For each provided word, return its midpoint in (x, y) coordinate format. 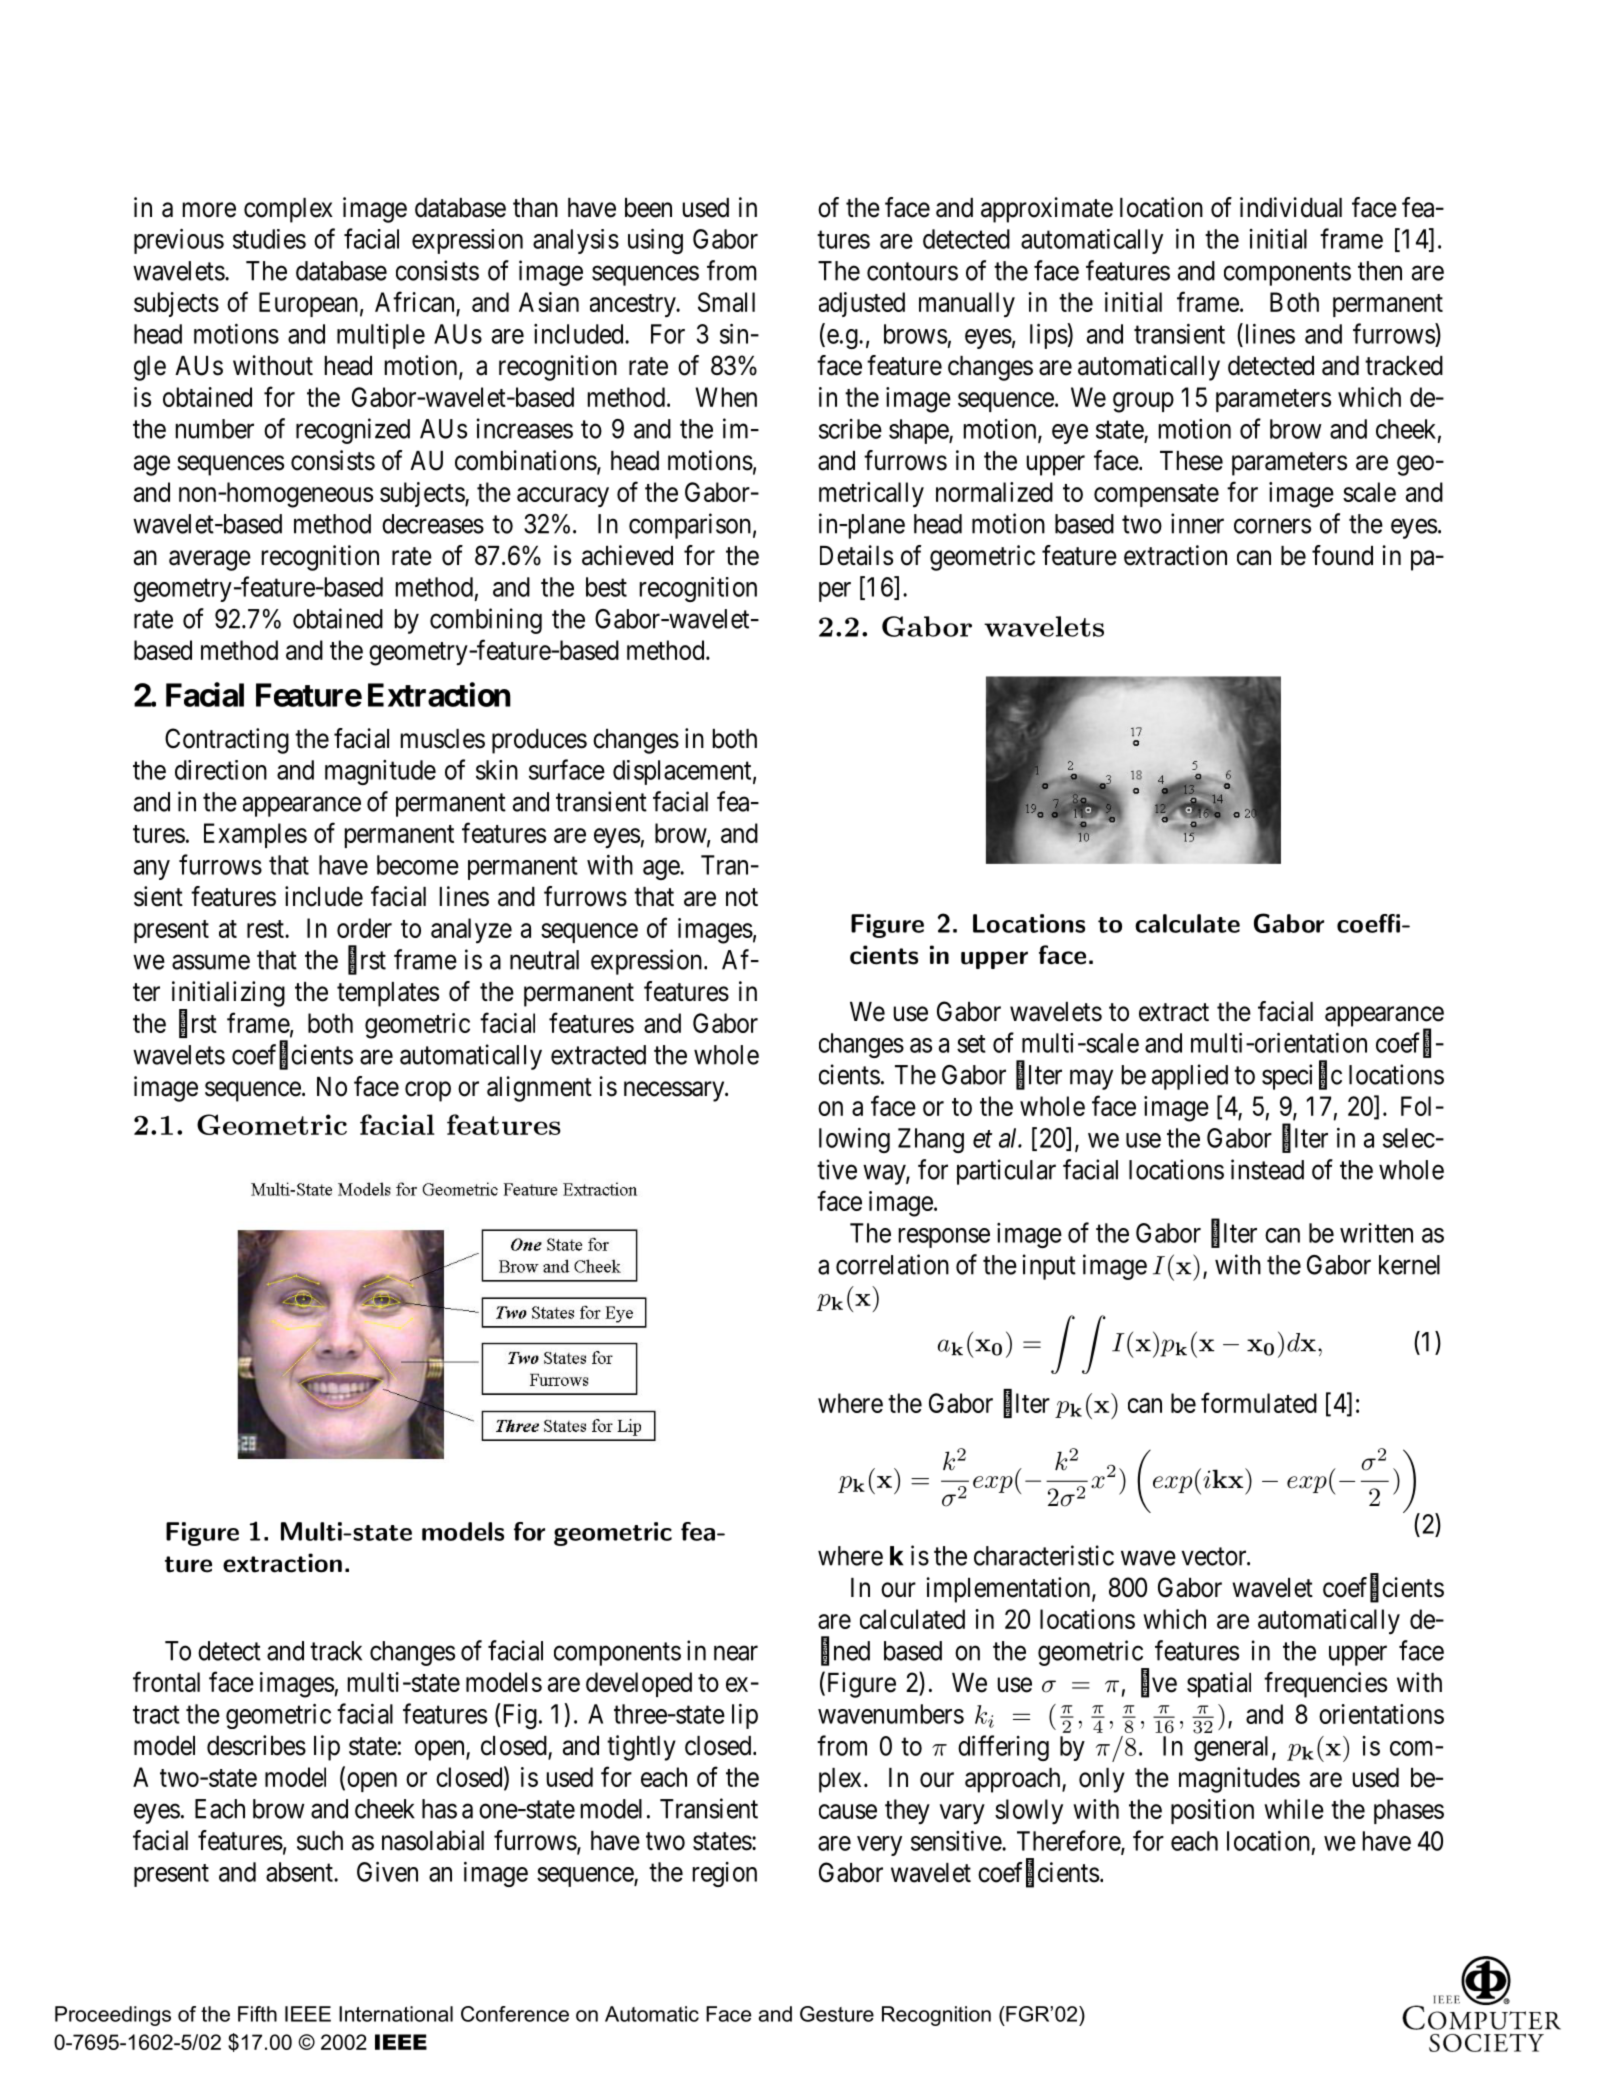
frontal (166, 1681)
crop (428, 1091)
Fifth (257, 2014)
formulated (1259, 1402)
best (606, 587)
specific (1302, 1077)
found (1342, 555)
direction (221, 770)
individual (1291, 207)
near (736, 1653)
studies (269, 239)
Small (726, 302)
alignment (539, 1089)
